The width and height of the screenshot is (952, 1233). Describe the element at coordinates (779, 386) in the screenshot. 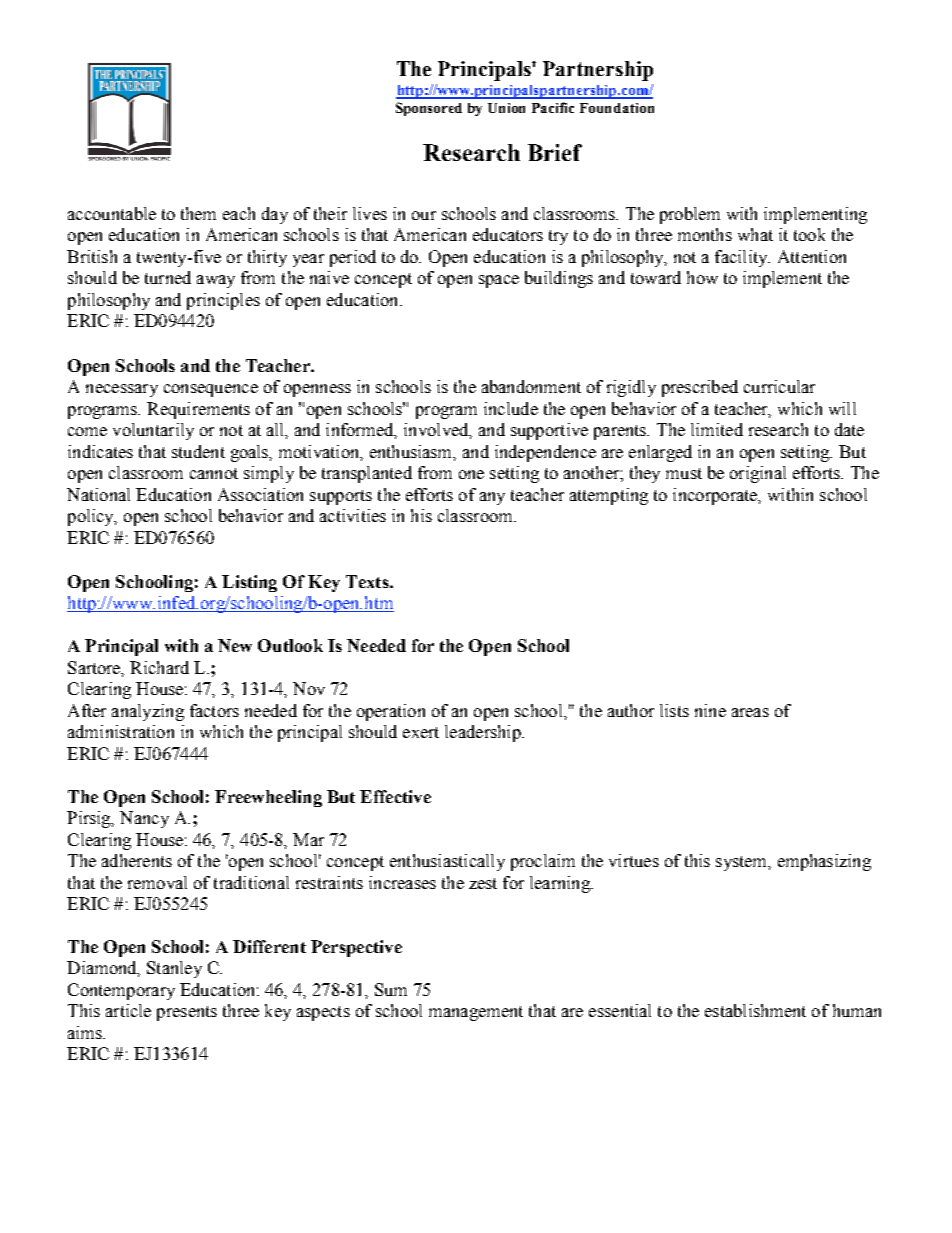

I see `curricular` at that location.
